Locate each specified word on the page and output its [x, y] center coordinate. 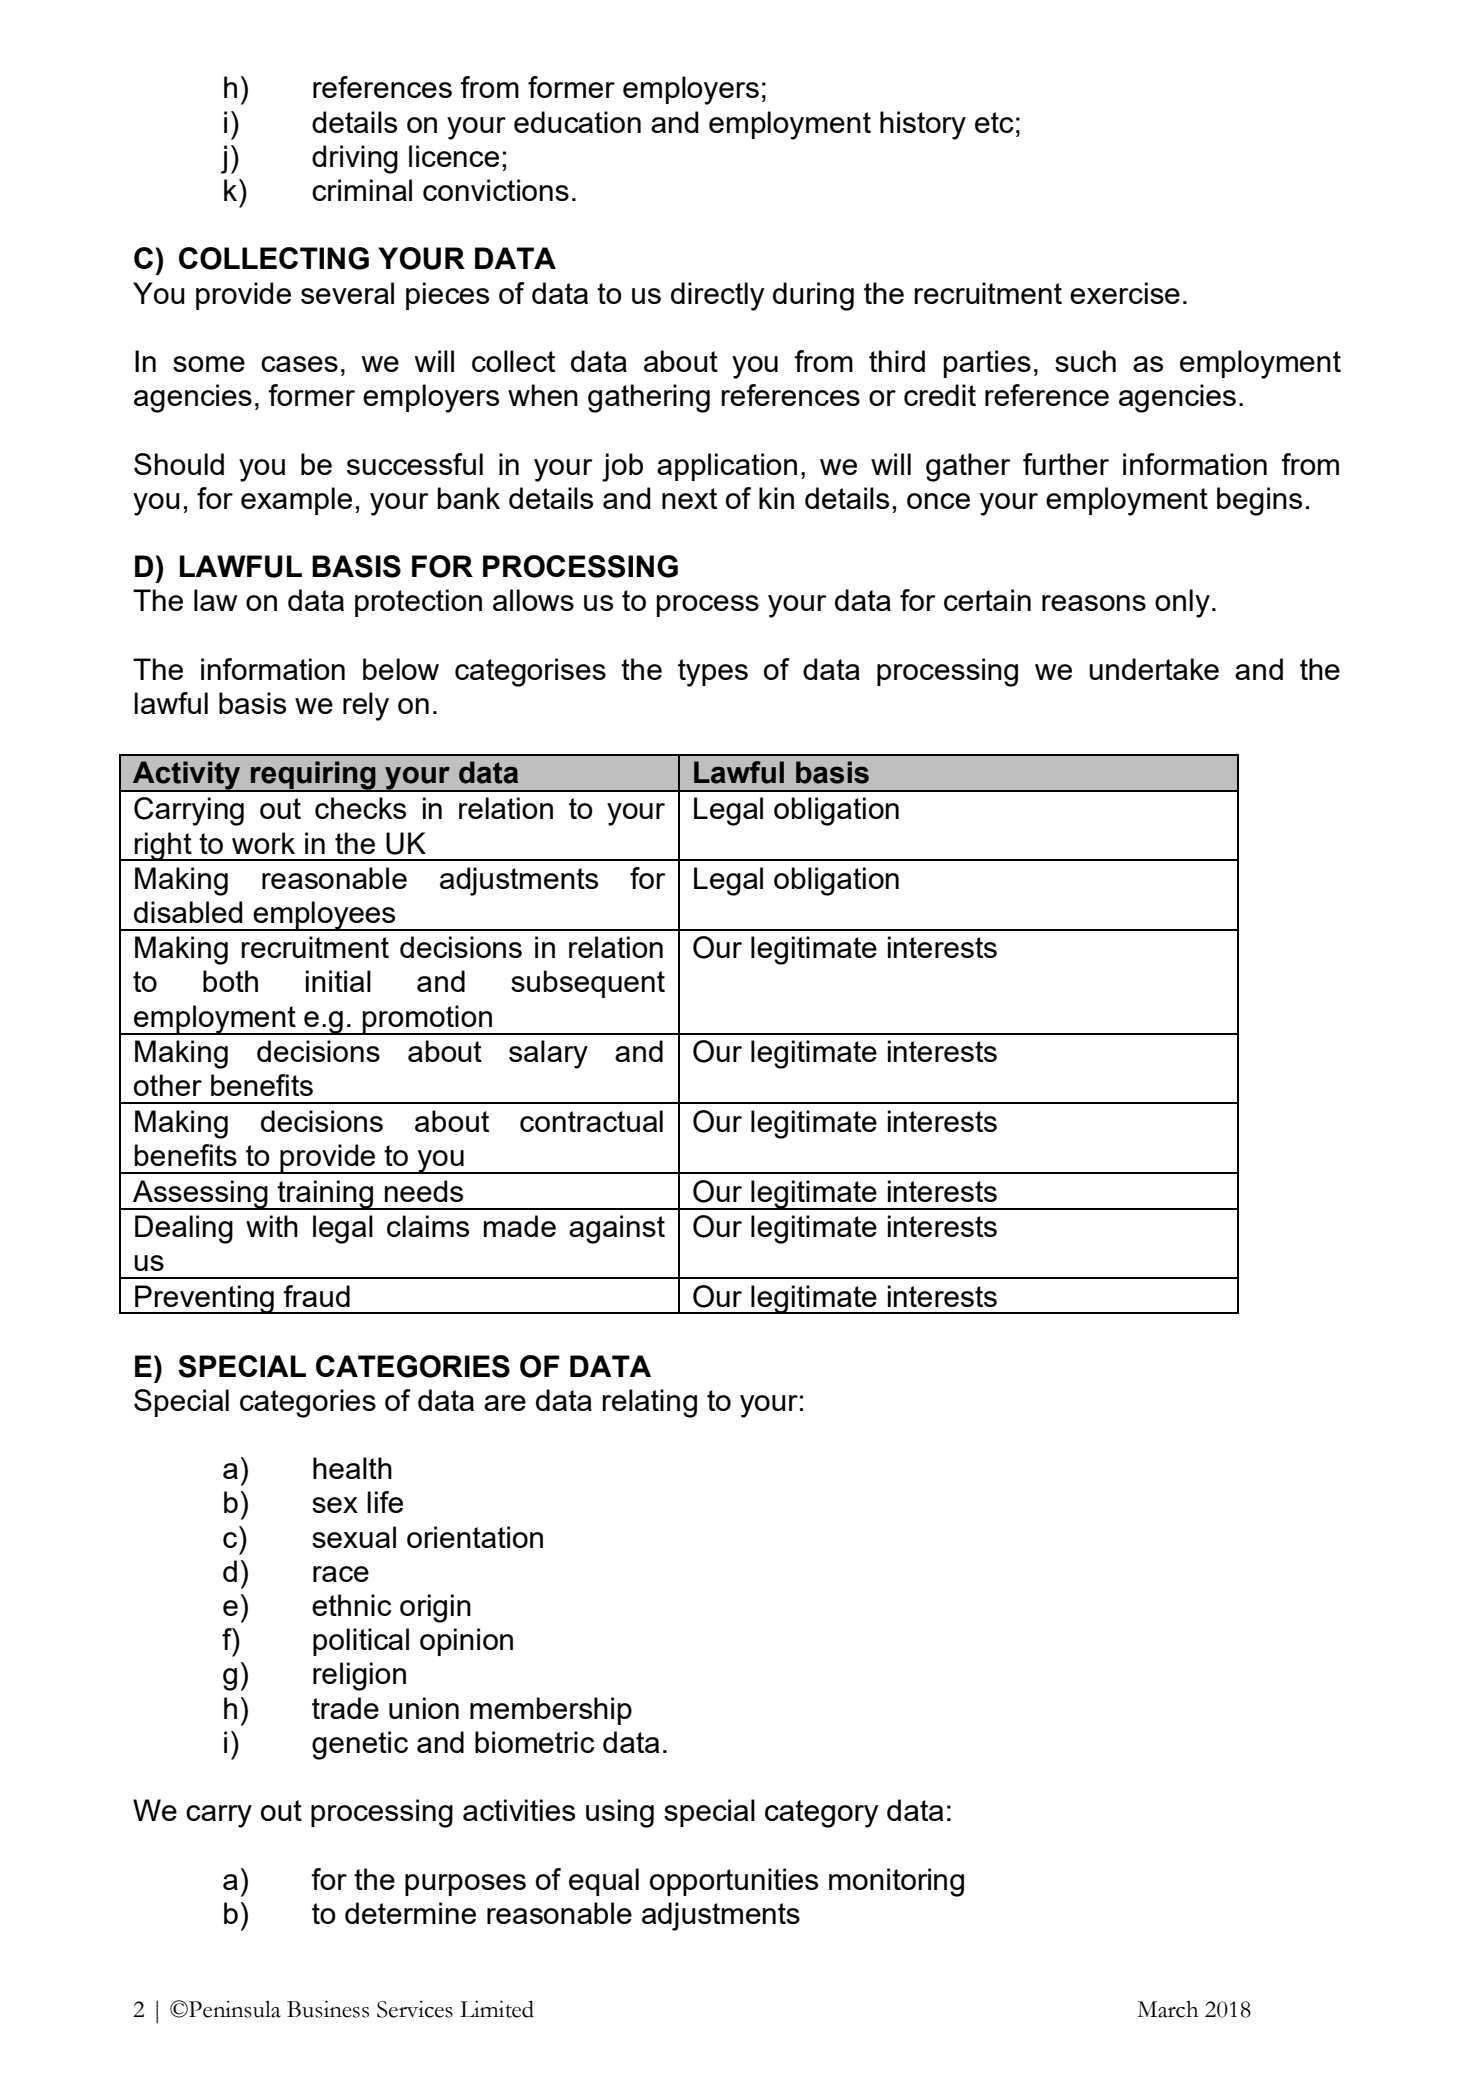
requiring [313, 776]
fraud [317, 1296]
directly [718, 296]
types [713, 673]
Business [328, 2009]
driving [355, 159]
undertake [1154, 669]
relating [650, 1403]
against [617, 1229]
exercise [1125, 293]
